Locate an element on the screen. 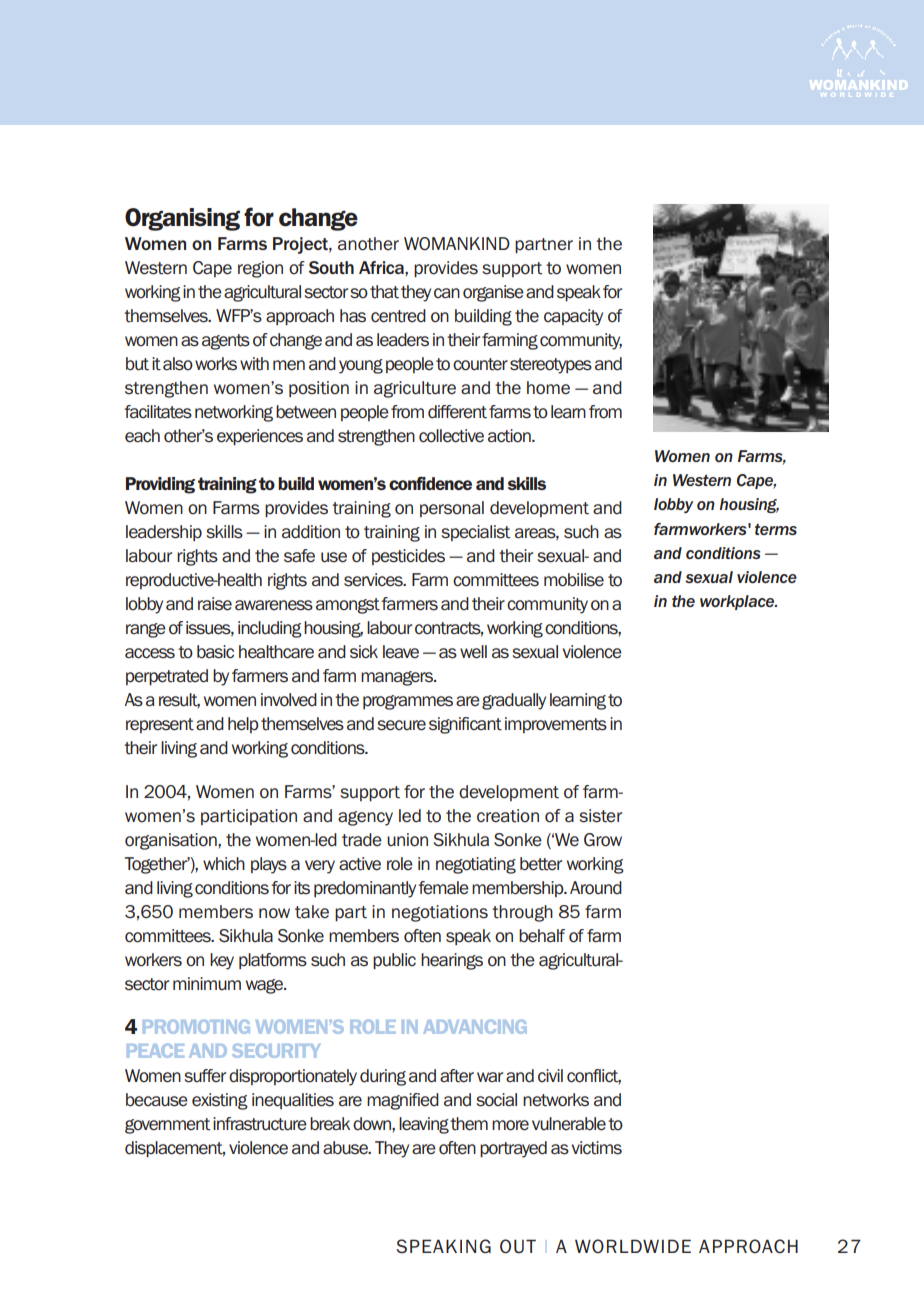 The height and width of the screenshot is (1311, 924). negotiating is located at coordinates (476, 865).
